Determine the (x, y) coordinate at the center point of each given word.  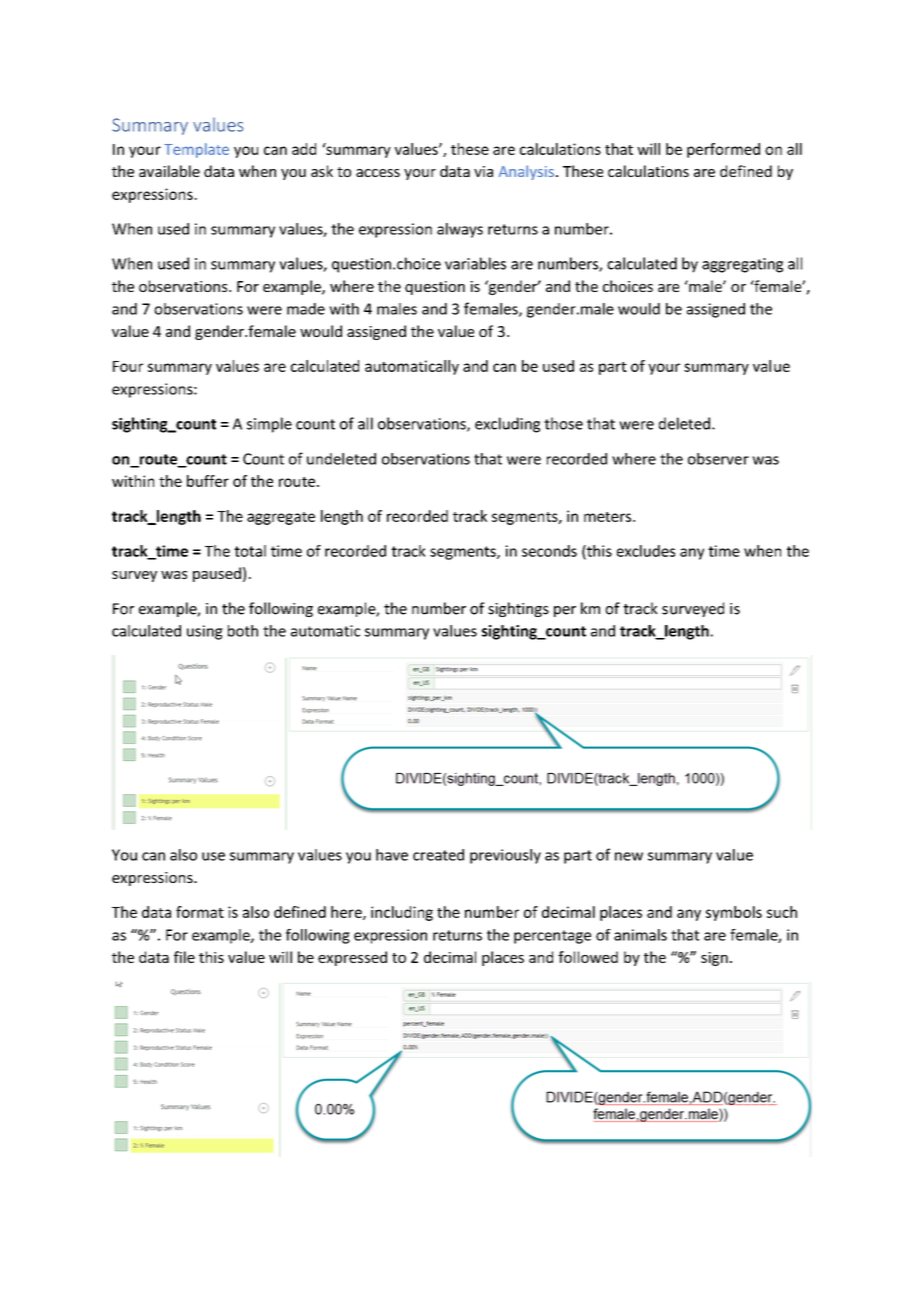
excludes (646, 551)
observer (718, 459)
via (483, 171)
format (200, 912)
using (205, 632)
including (402, 913)
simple (269, 425)
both (243, 631)
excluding (507, 425)
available (169, 171)
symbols (734, 913)
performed (723, 150)
